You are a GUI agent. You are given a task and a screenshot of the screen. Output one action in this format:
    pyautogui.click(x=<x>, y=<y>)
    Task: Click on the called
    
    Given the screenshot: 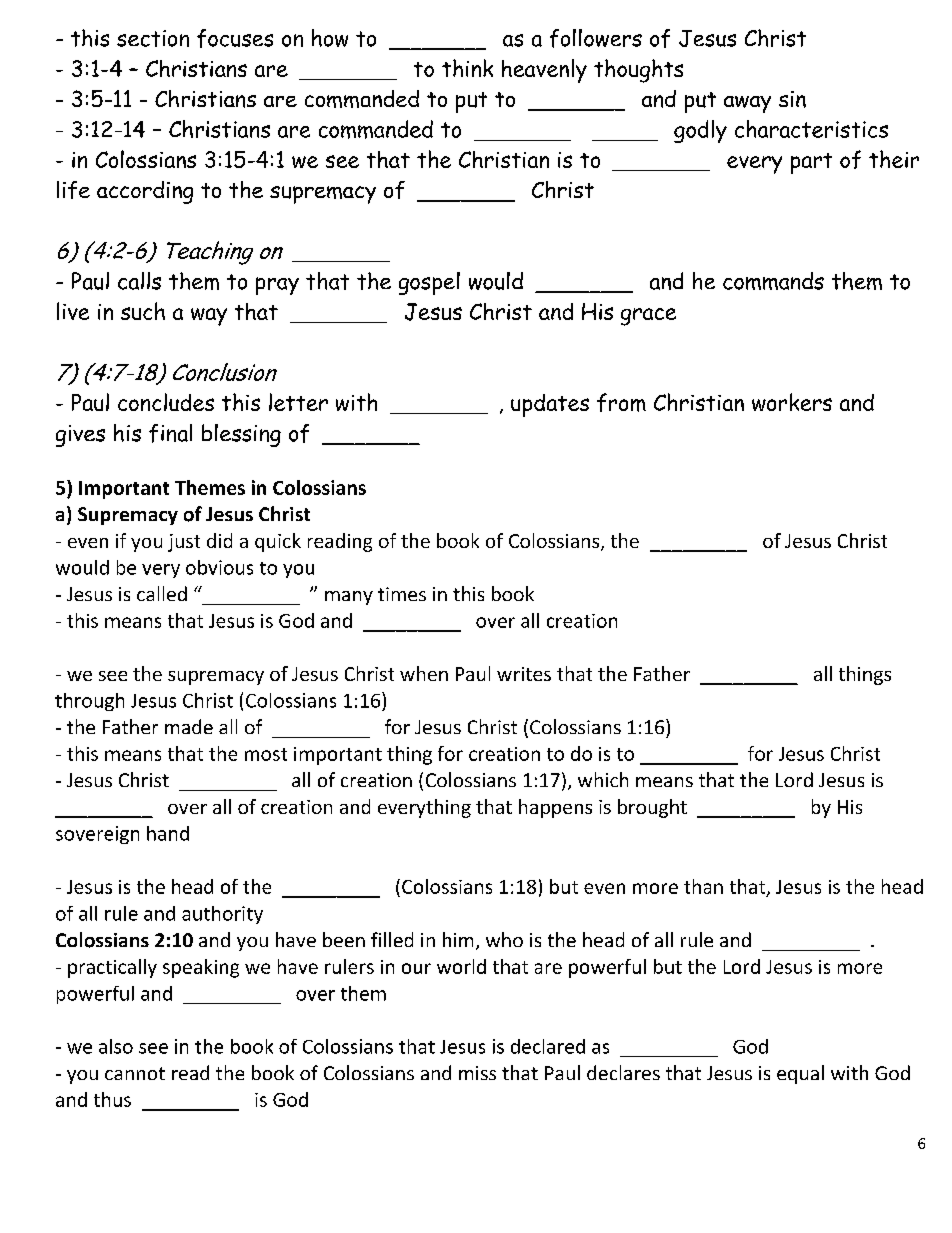 What is the action you would take?
    pyautogui.click(x=162, y=593)
